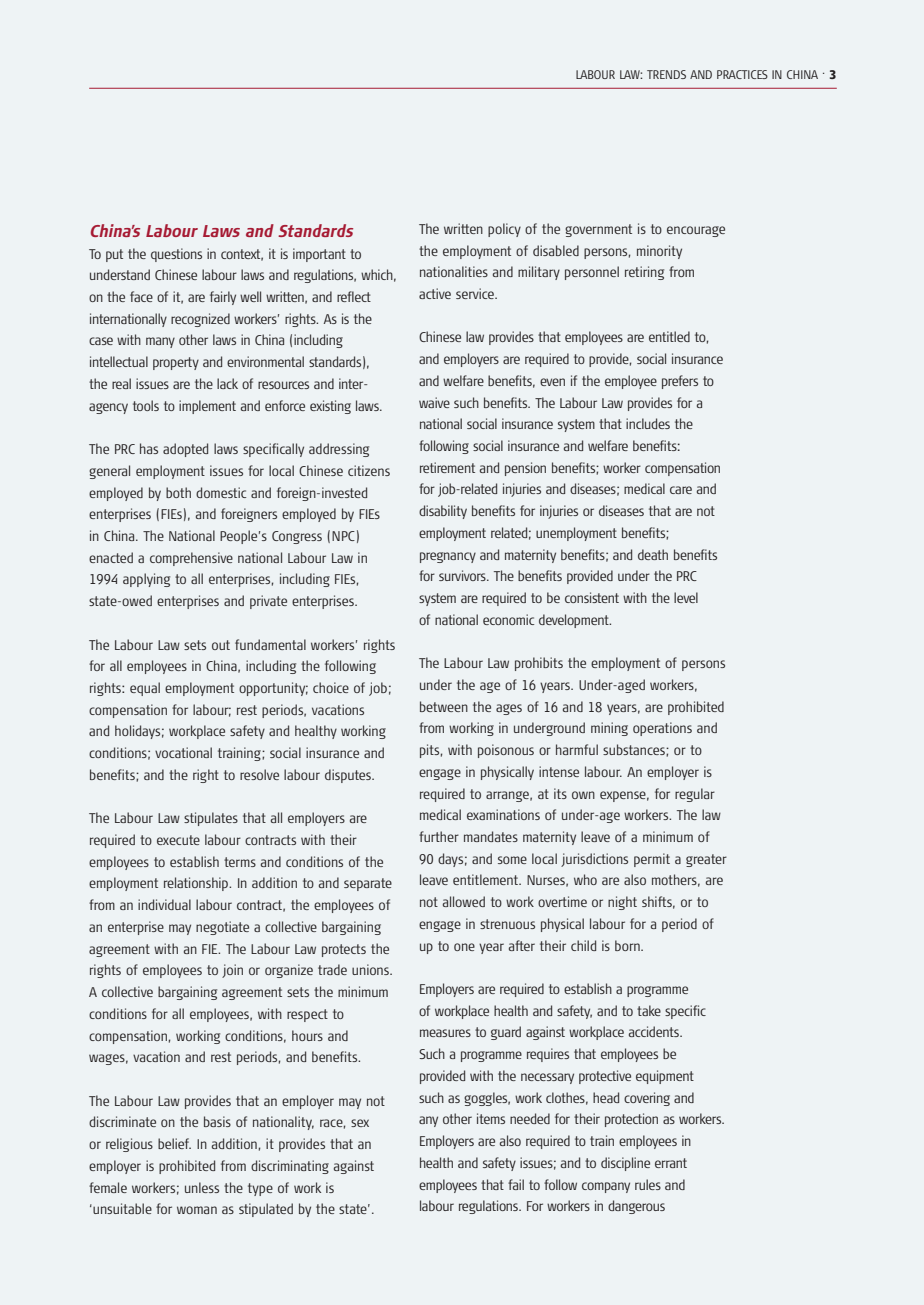  Describe the element at coordinates (666, 74) in the screenshot. I see `TRENDS` at that location.
